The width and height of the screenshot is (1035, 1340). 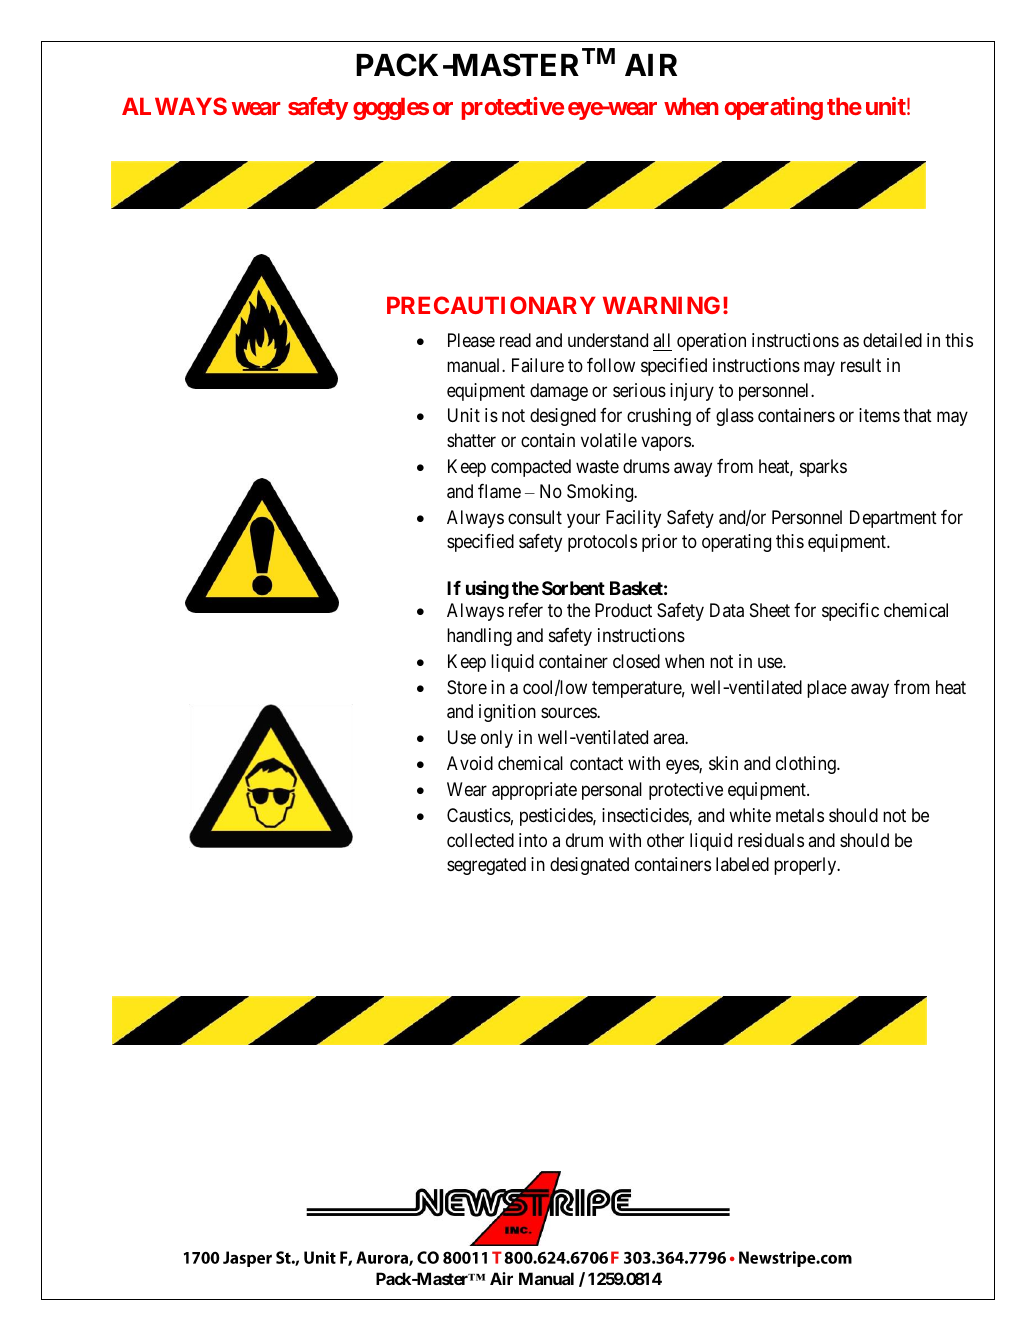 I want to click on read, so click(x=515, y=340).
